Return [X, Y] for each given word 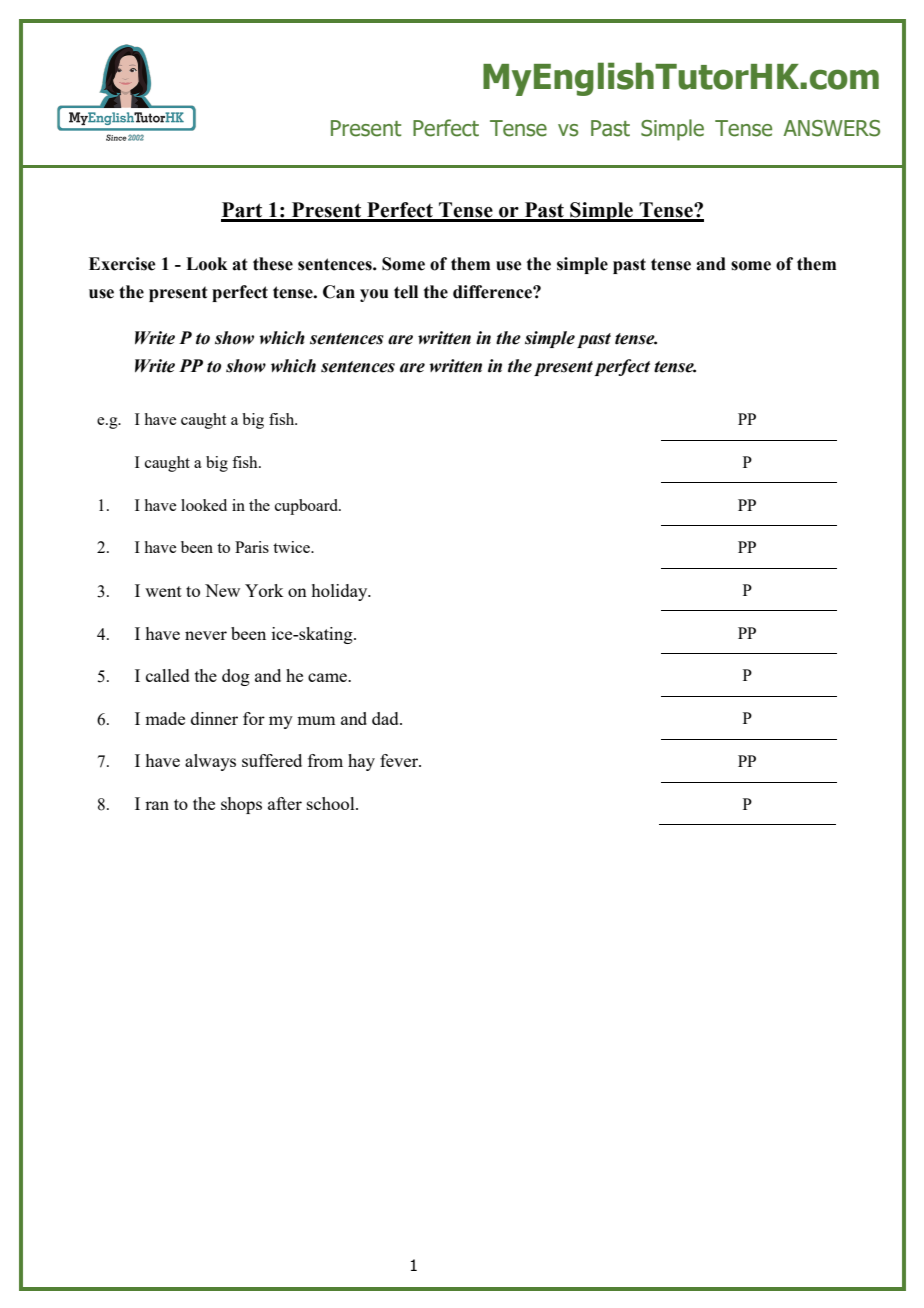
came [329, 677]
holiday [340, 592]
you [374, 295]
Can [339, 292]
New [222, 590]
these [273, 264]
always [210, 762]
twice [292, 547]
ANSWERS [831, 128]
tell [406, 292]
